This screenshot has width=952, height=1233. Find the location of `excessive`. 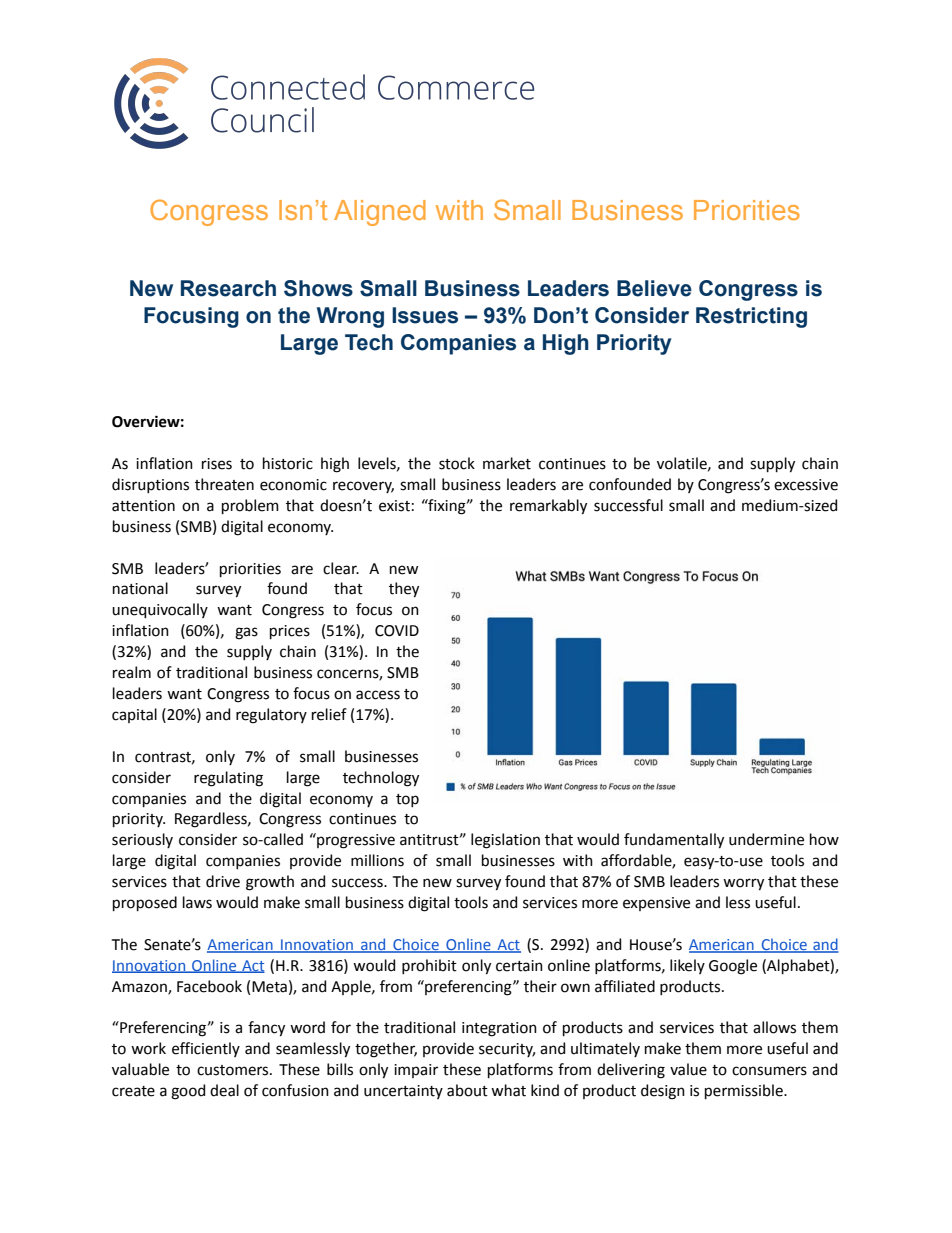

excessive is located at coordinates (806, 485).
